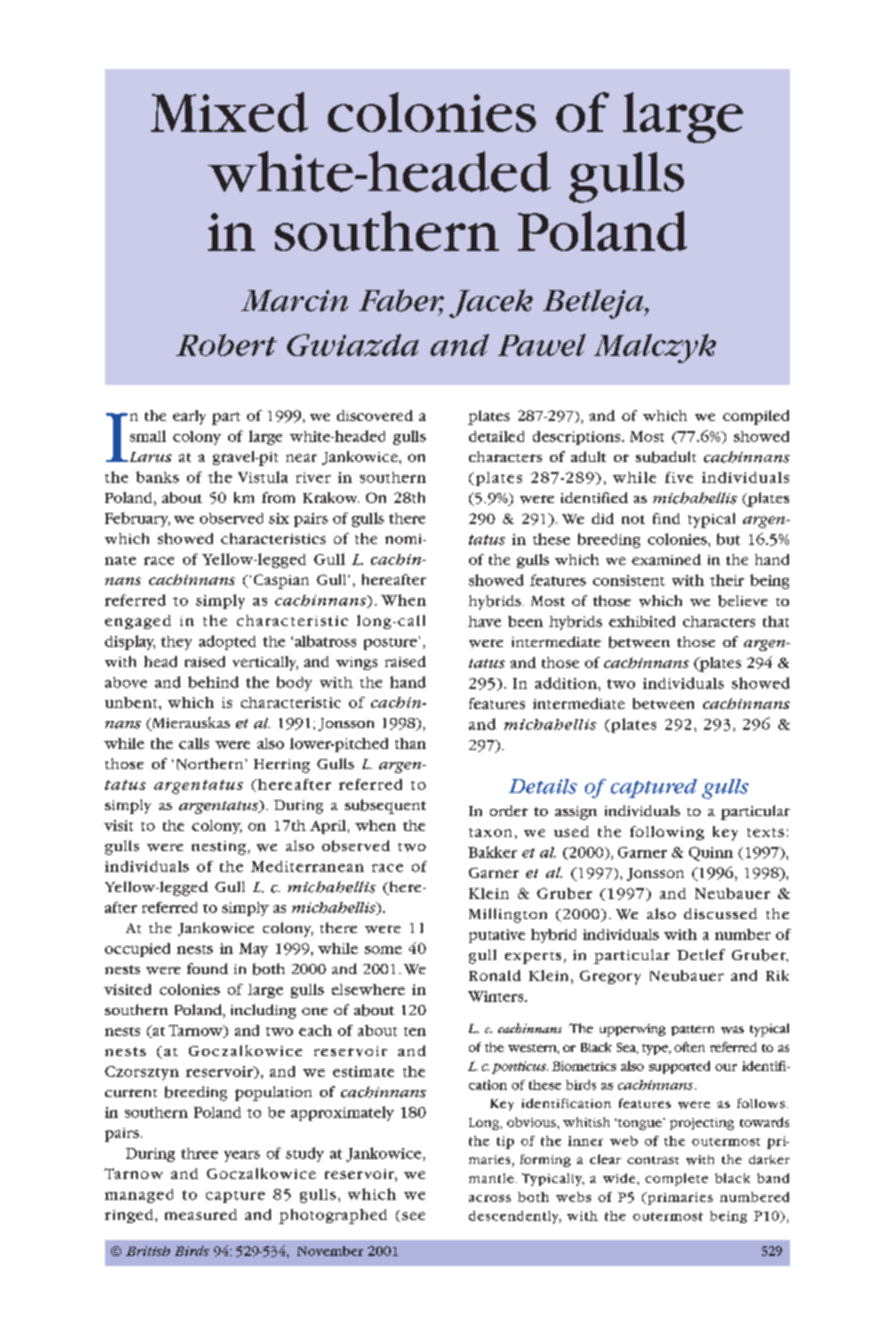 The width and height of the screenshot is (896, 1318). What do you see at coordinates (213, 682) in the screenshot?
I see `behind` at bounding box center [213, 682].
